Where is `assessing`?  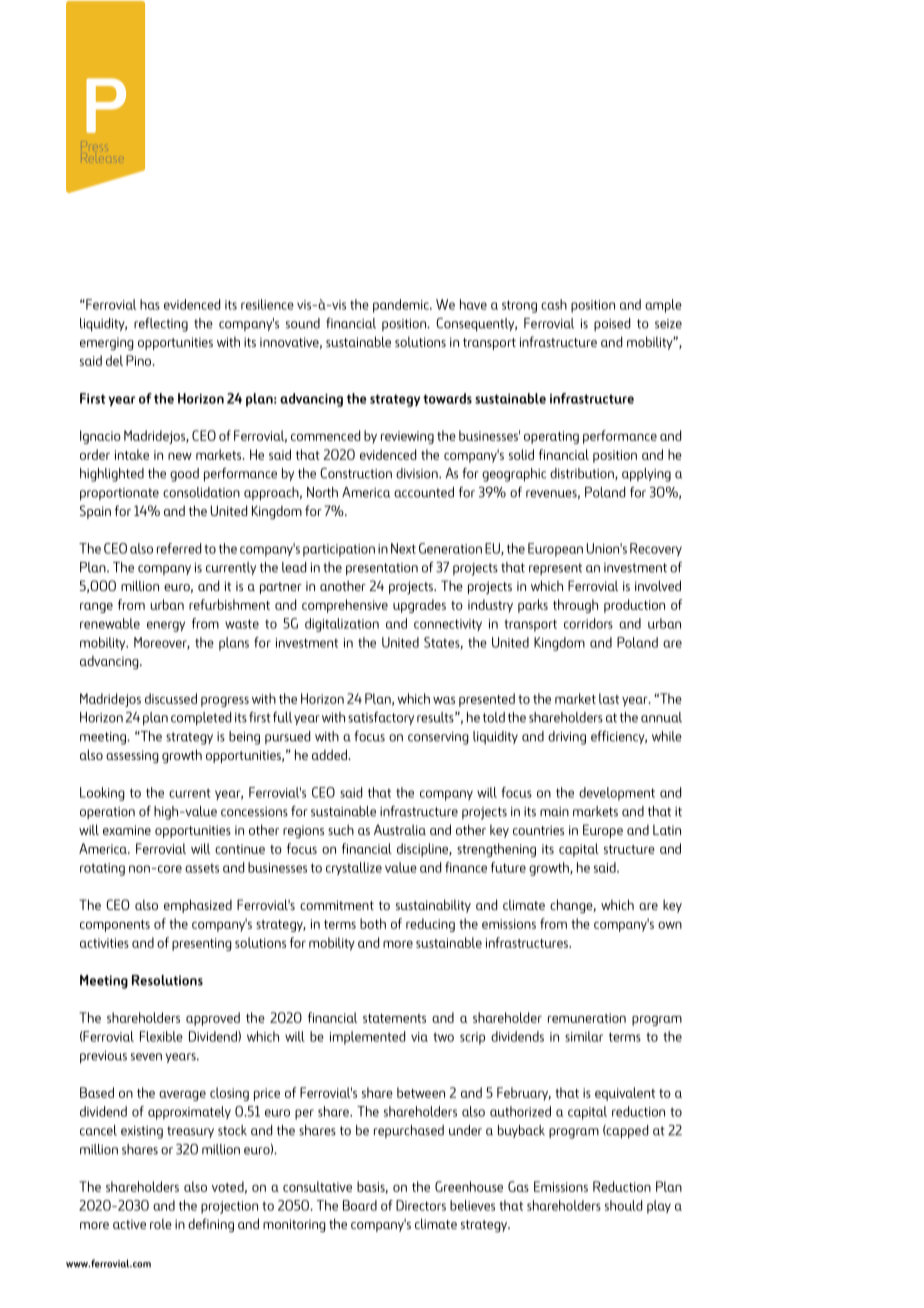 assessing is located at coordinates (132, 756).
